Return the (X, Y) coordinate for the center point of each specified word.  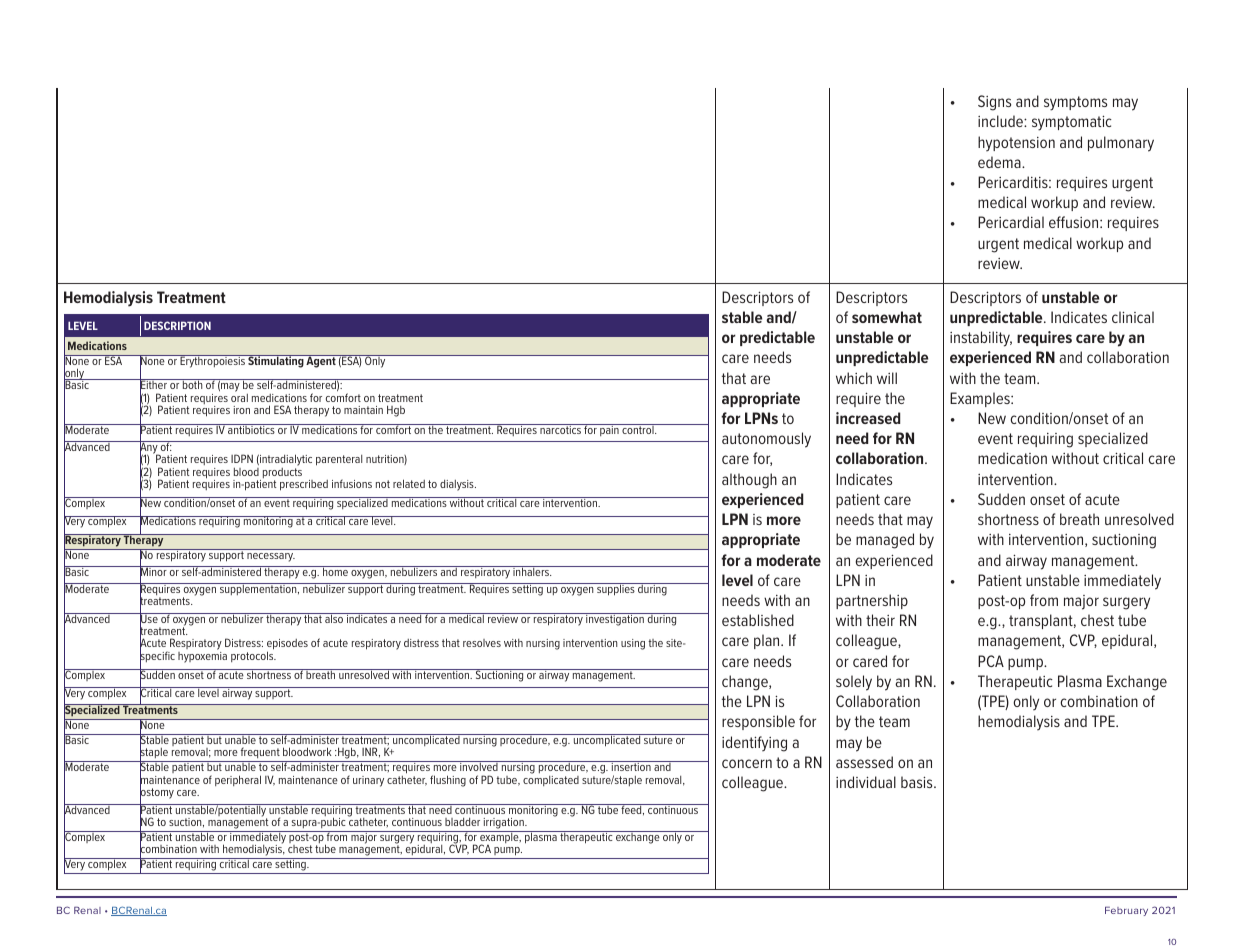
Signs (994, 103)
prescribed (304, 485)
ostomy (157, 794)
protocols (253, 656)
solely (854, 683)
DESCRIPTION (177, 325)
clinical (1133, 317)
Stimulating (276, 361)
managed (885, 541)
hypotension (1016, 144)
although (749, 481)
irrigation (504, 823)
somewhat (887, 317)
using (633, 644)
